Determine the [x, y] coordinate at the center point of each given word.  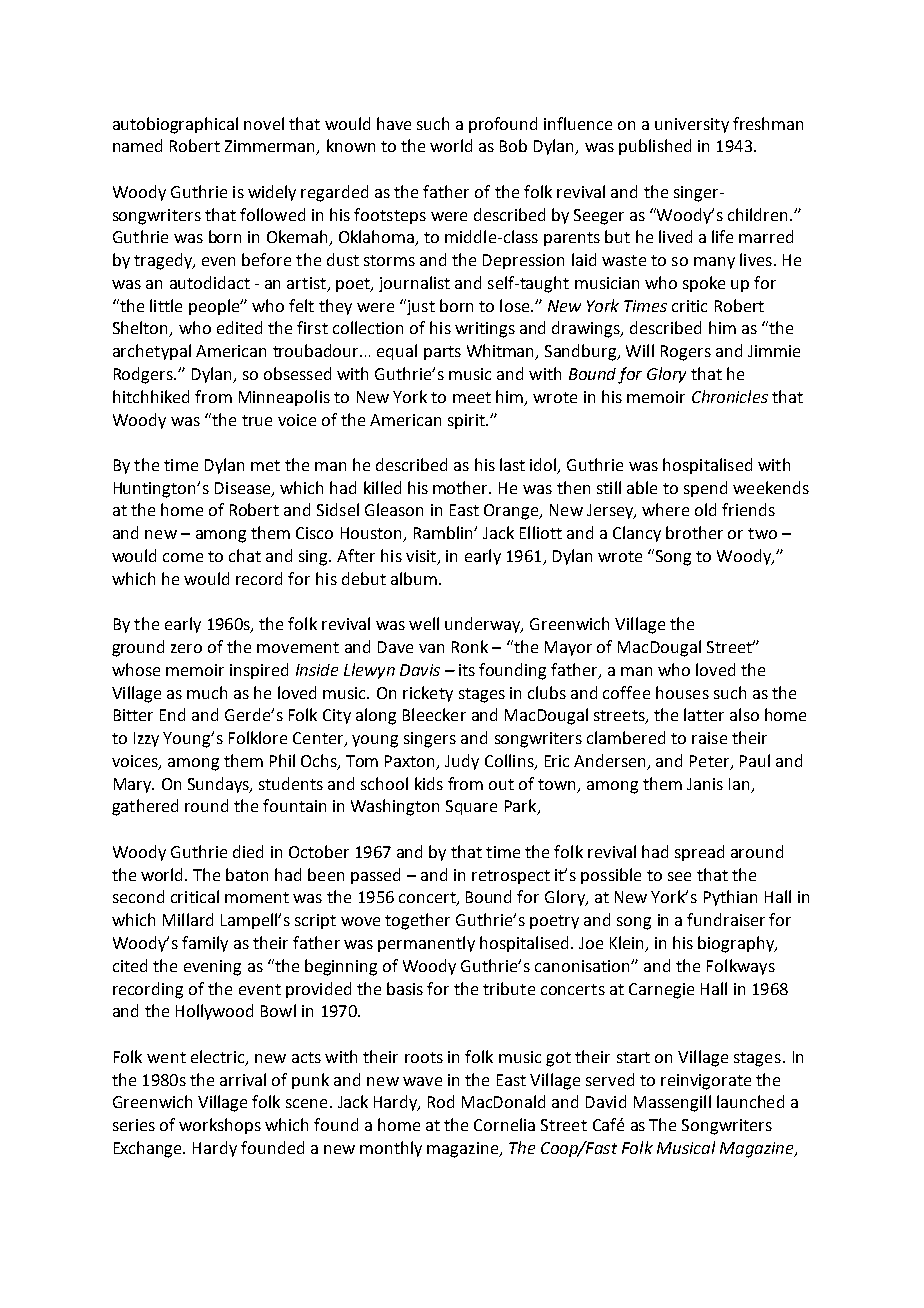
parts [442, 353]
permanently [426, 944]
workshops [220, 1126]
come [183, 557]
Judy [462, 762]
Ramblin [444, 532]
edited [239, 327]
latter [704, 714]
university [692, 125]
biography [737, 944]
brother [694, 532]
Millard [188, 919]
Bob [513, 145]
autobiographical [175, 125]
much [207, 692]
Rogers [686, 353]
